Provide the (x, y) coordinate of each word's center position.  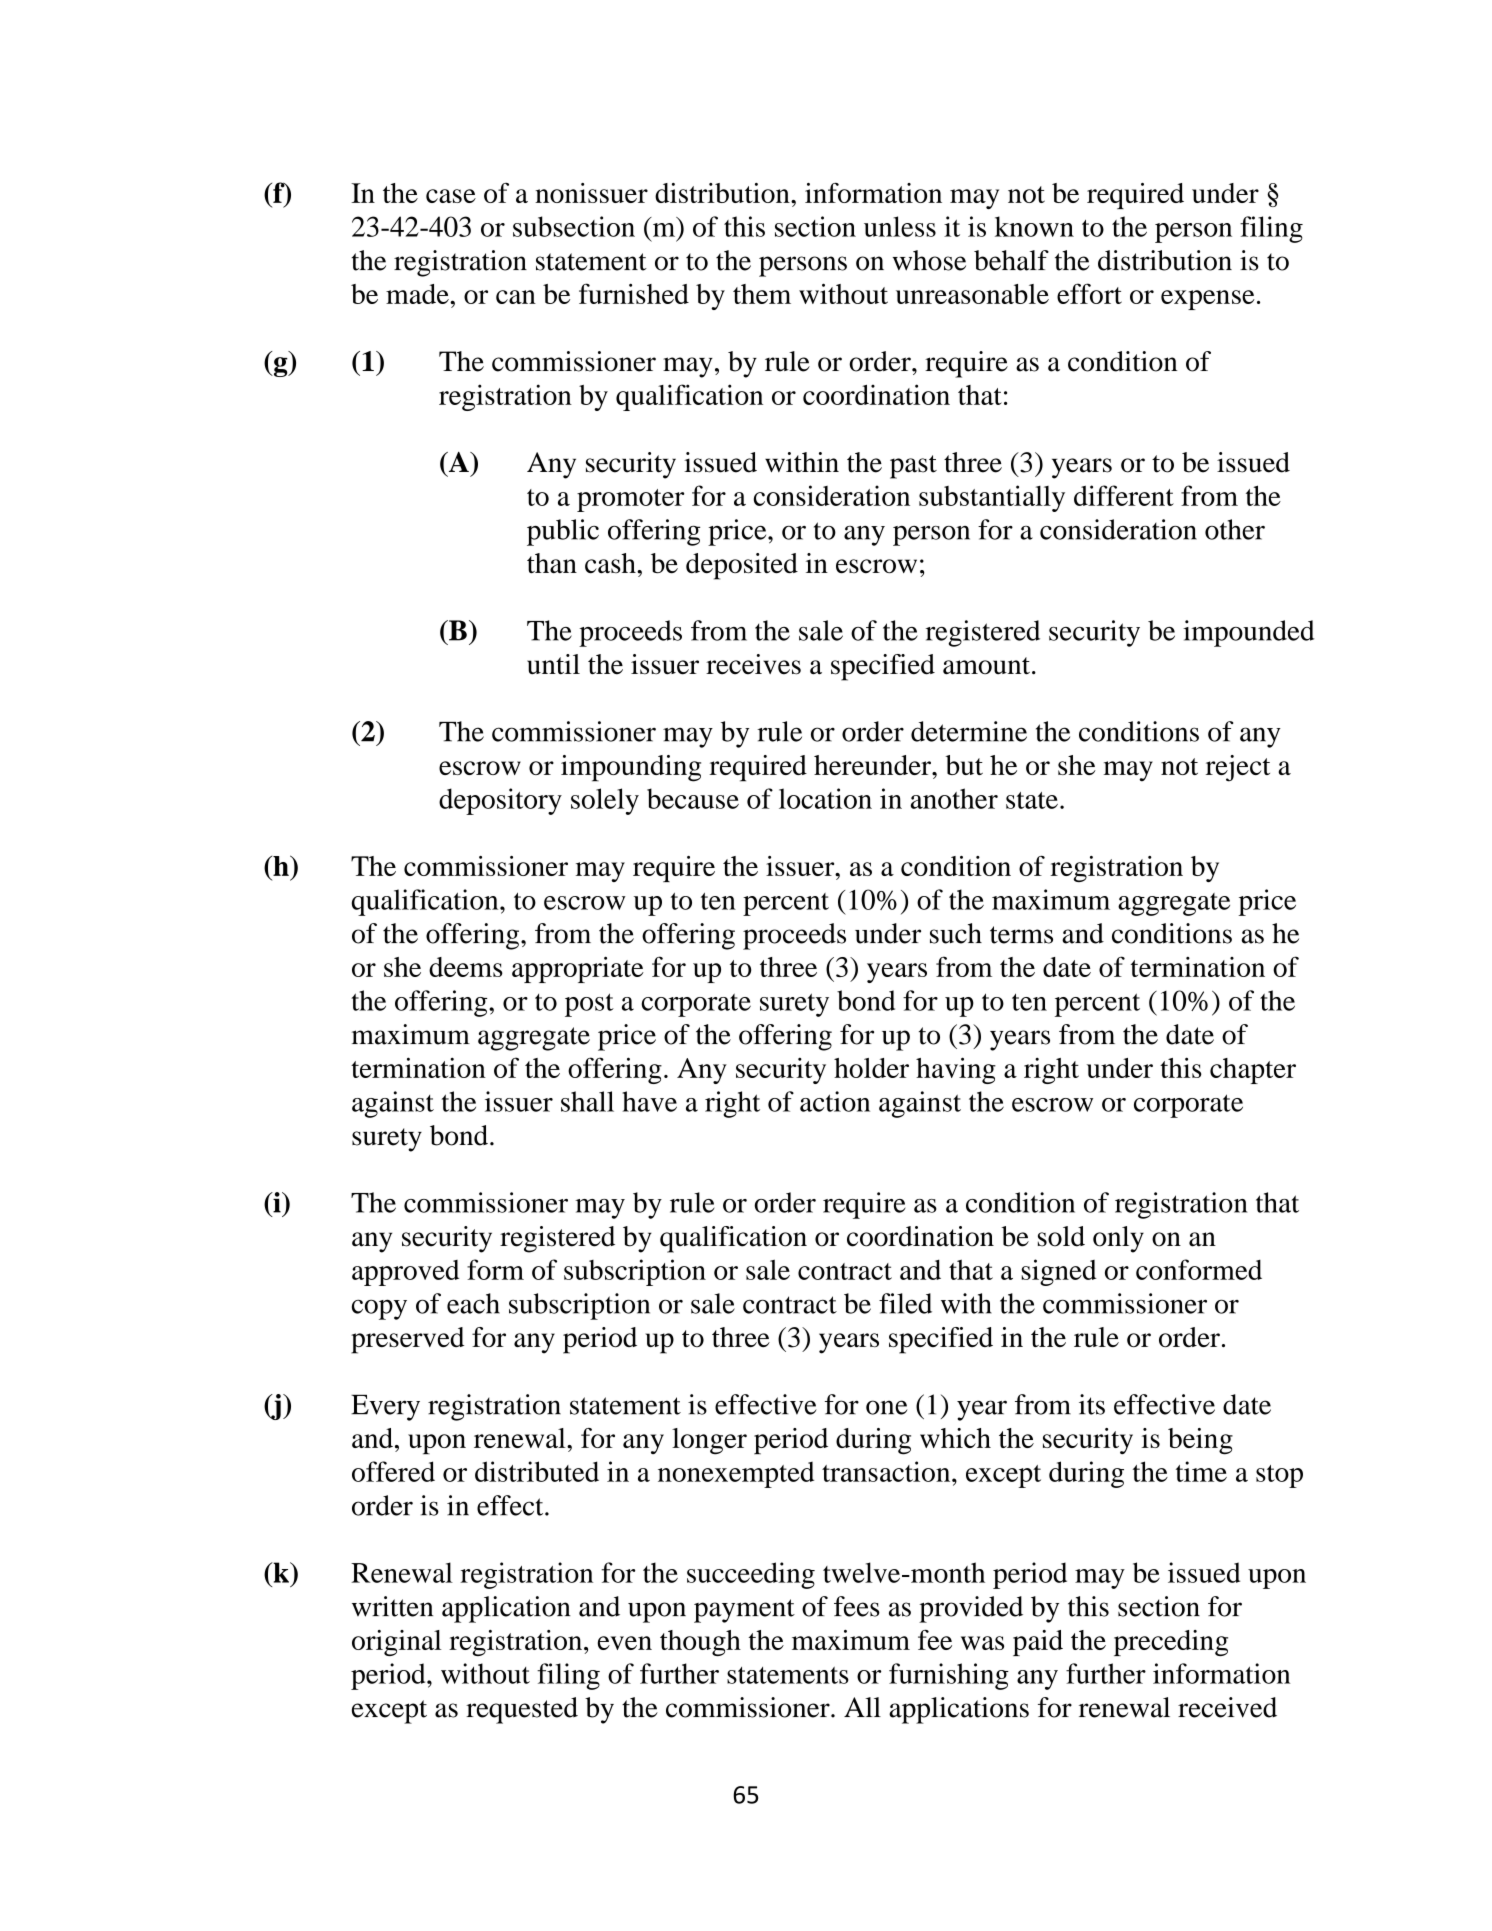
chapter (1253, 1071)
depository (500, 801)
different (1124, 495)
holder (871, 1068)
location (825, 798)
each (473, 1303)
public (563, 532)
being (1200, 1441)
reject (1238, 768)
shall (587, 1101)
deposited (742, 566)
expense (1208, 300)
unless (900, 226)
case (451, 196)
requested (522, 1710)
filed (905, 1303)
